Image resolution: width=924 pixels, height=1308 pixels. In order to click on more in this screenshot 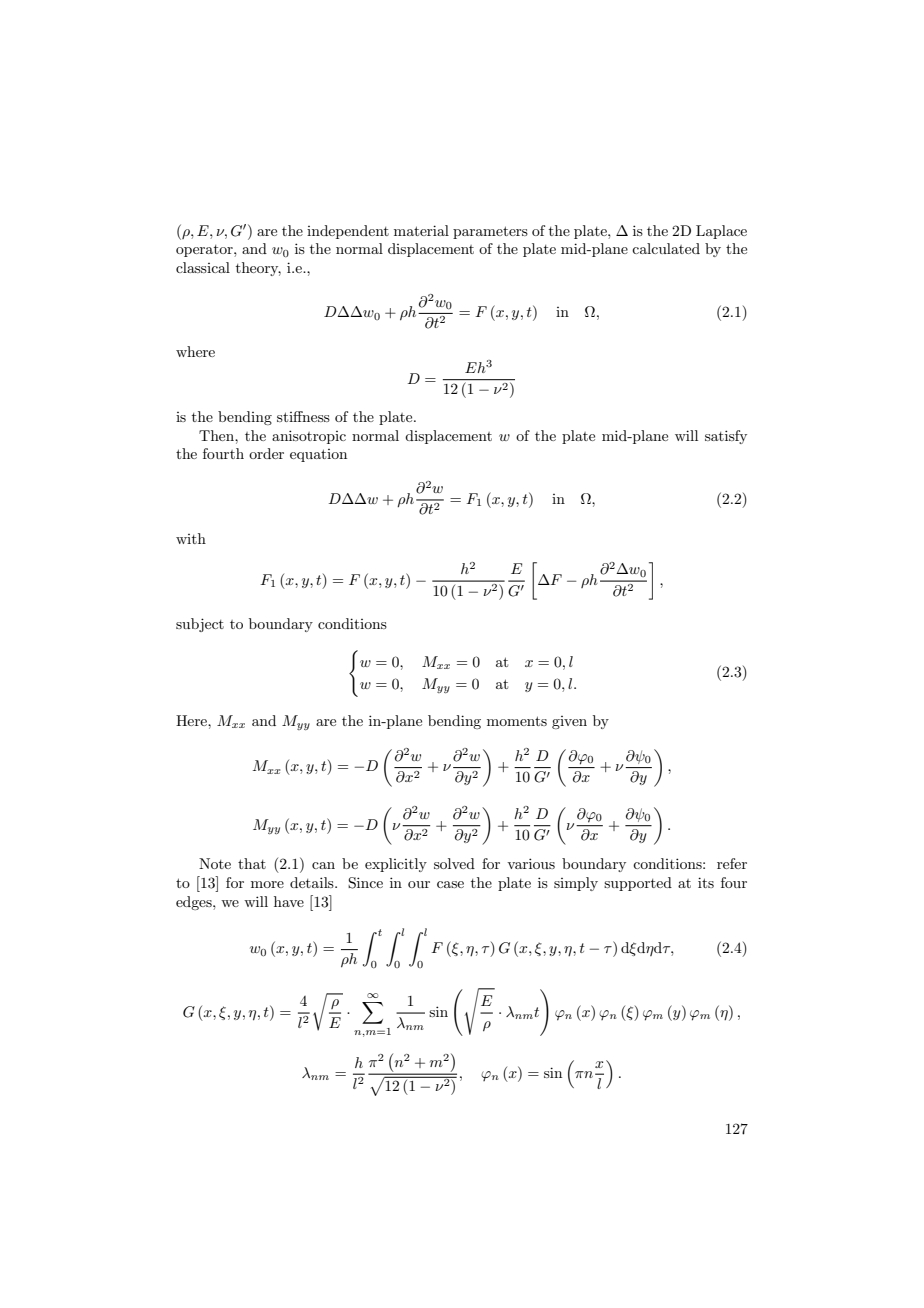, I will do `click(267, 884)`.
